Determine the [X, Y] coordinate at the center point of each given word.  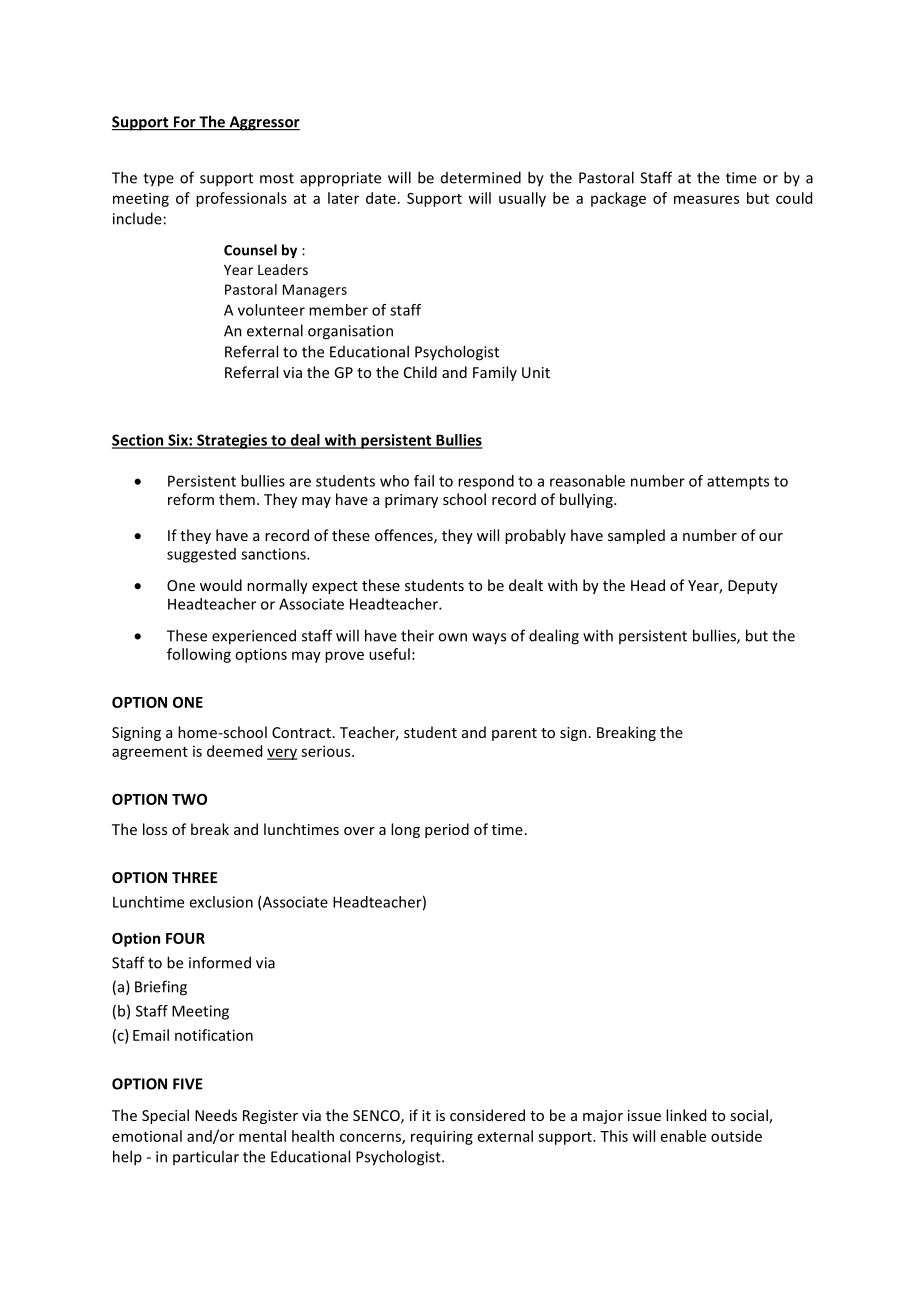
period [447, 830]
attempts [738, 483]
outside [736, 1136]
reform [191, 499]
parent [514, 734]
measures [706, 199]
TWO [189, 799]
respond [486, 482]
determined [481, 177]
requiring [442, 1137]
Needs [216, 1115]
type [158, 180]
